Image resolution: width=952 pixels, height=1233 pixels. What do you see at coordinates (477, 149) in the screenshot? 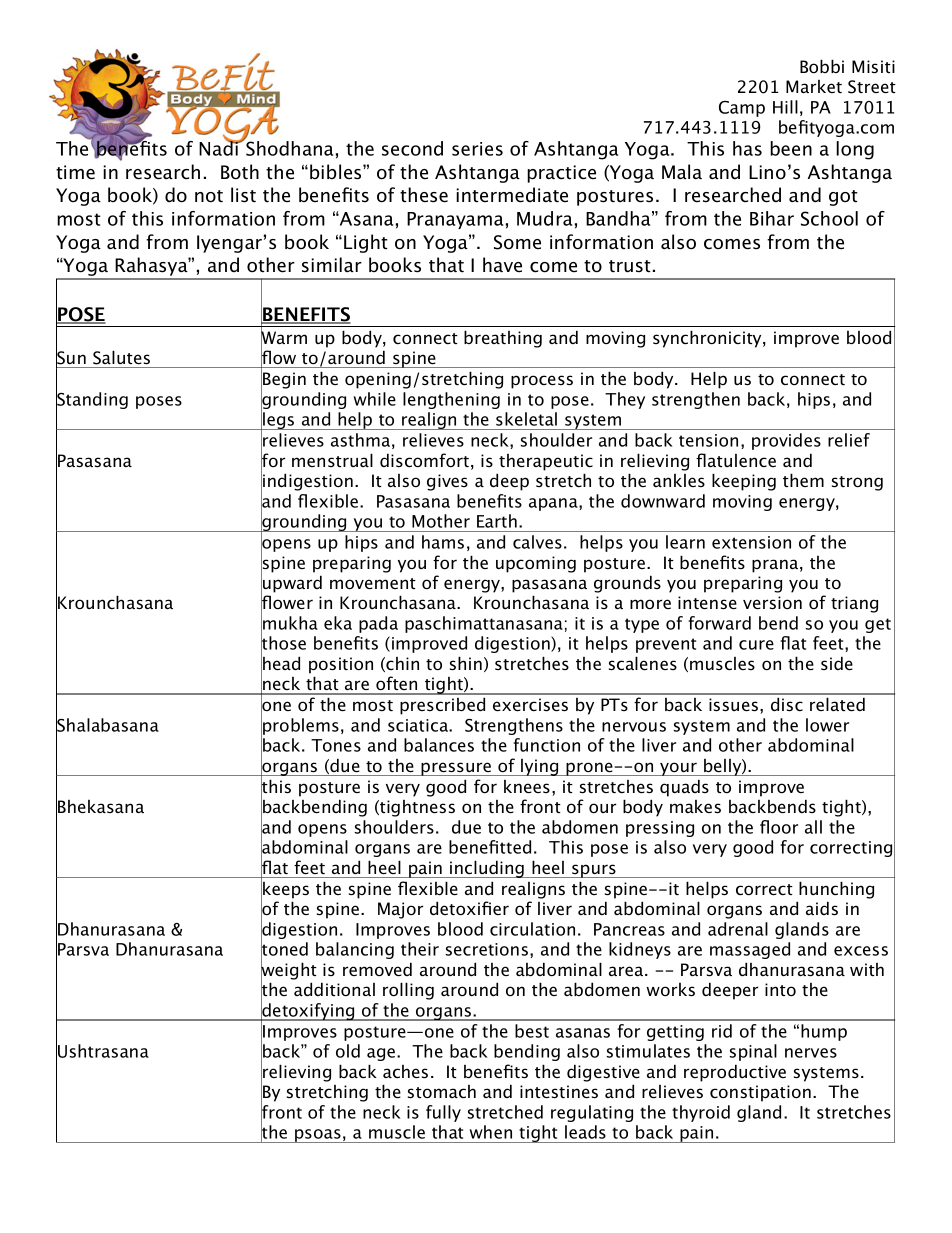
I see `series` at bounding box center [477, 149].
